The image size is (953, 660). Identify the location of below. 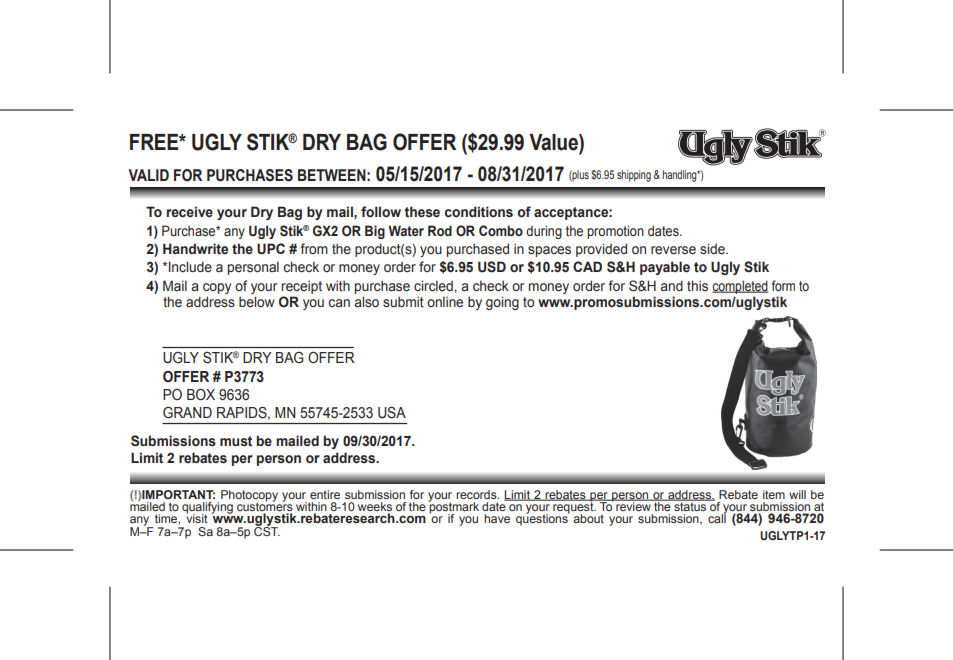
(257, 301).
